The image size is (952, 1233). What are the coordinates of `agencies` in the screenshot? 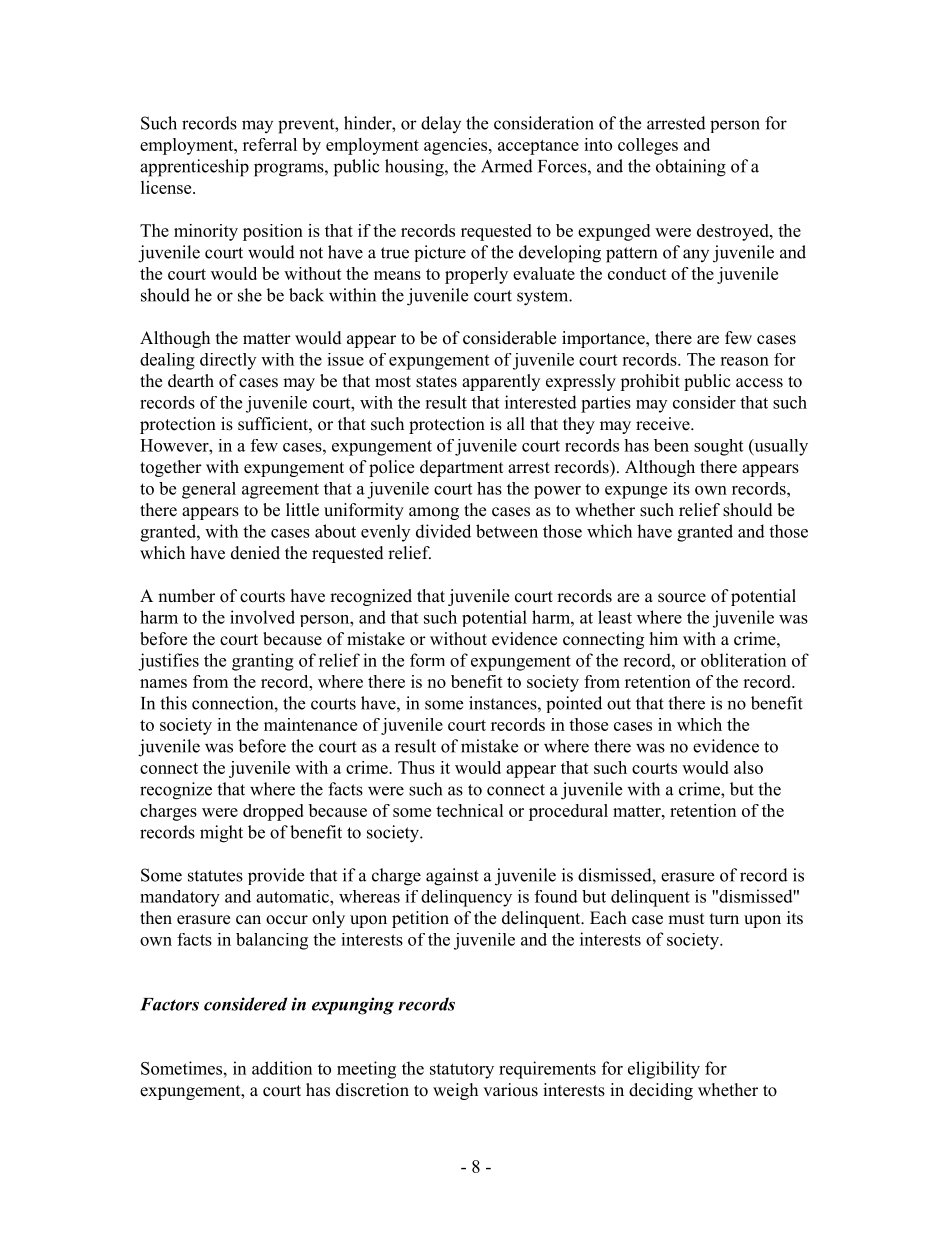 It's located at (457, 146).
